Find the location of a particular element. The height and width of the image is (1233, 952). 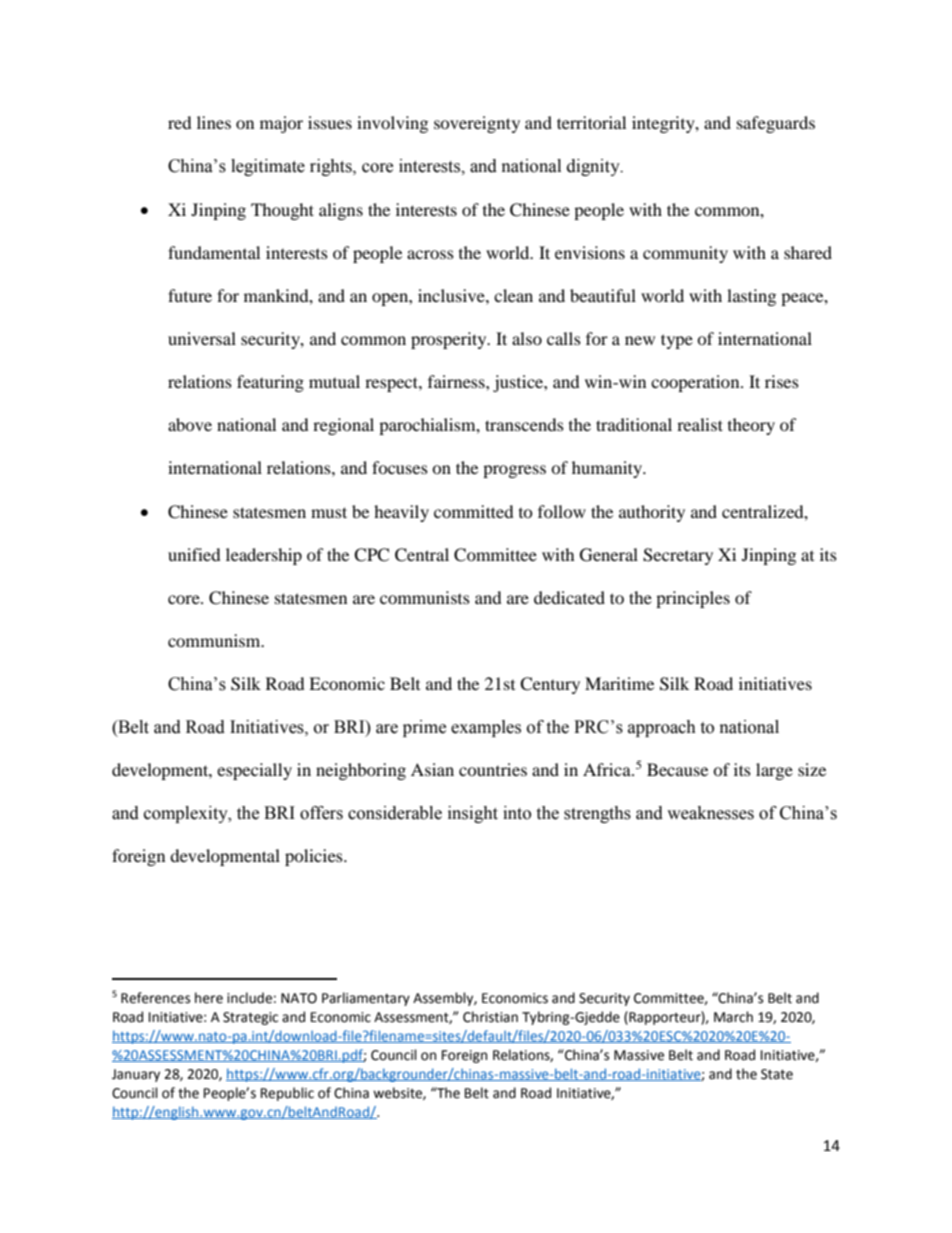

sovereignty is located at coordinates (477, 124).
